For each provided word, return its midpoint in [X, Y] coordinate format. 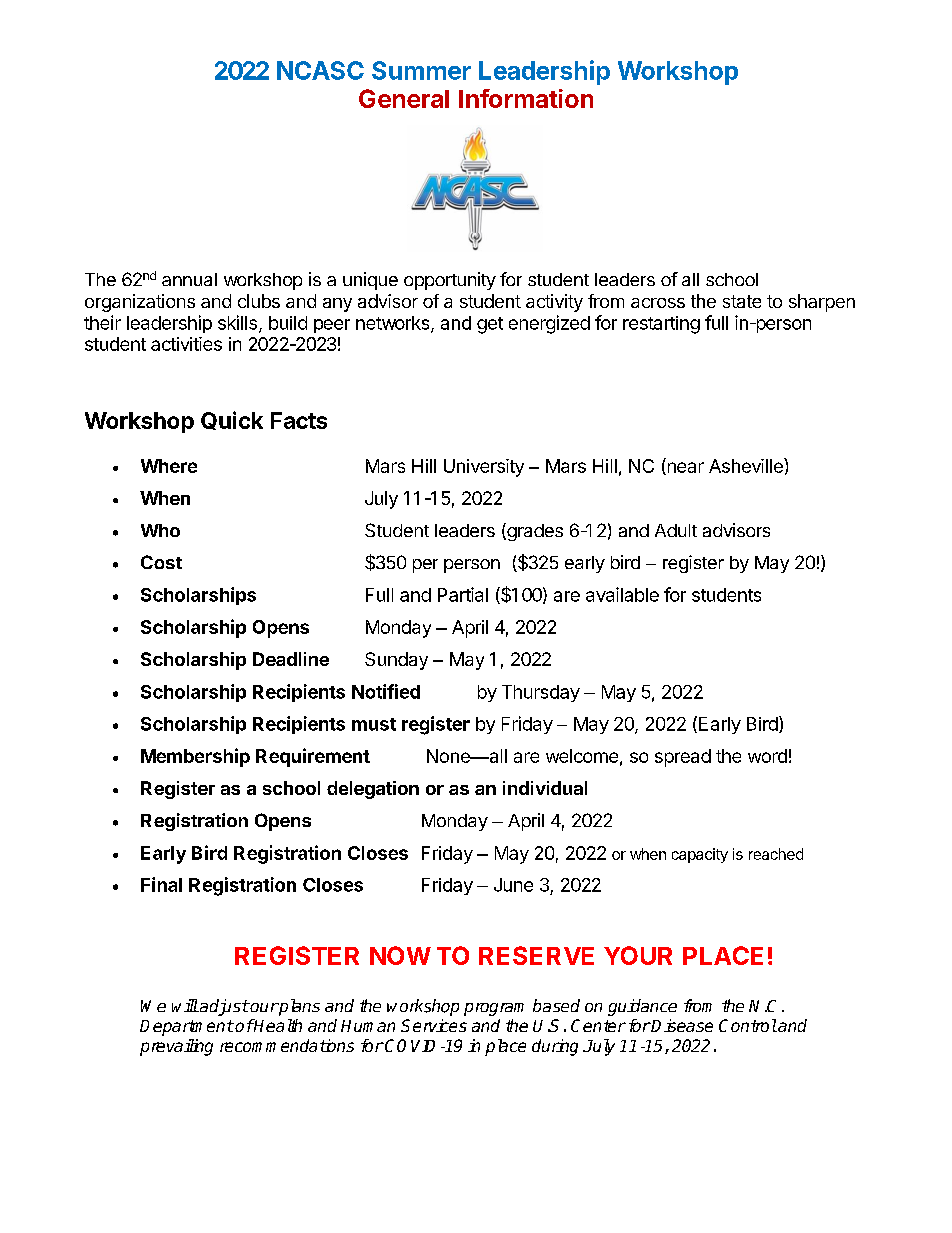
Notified [386, 691]
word [767, 756]
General [404, 98]
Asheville [747, 465]
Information [526, 98]
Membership [195, 757]
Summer [421, 70]
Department [187, 1028]
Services [434, 1025]
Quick [232, 420]
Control [748, 1025]
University [484, 468]
